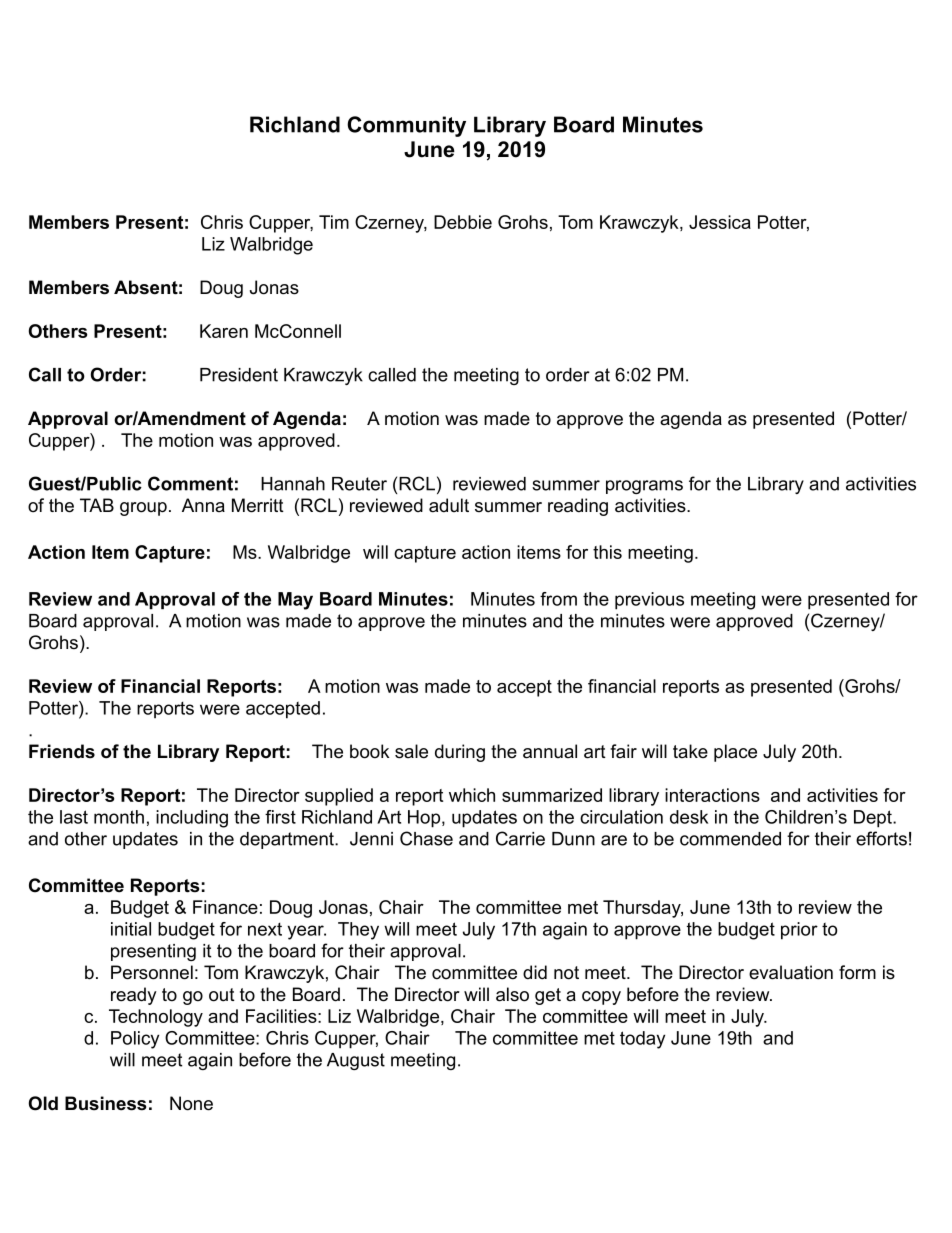 The width and height of the screenshot is (952, 1233). What do you see at coordinates (406, 126) in the screenshot?
I see `Community` at bounding box center [406, 126].
